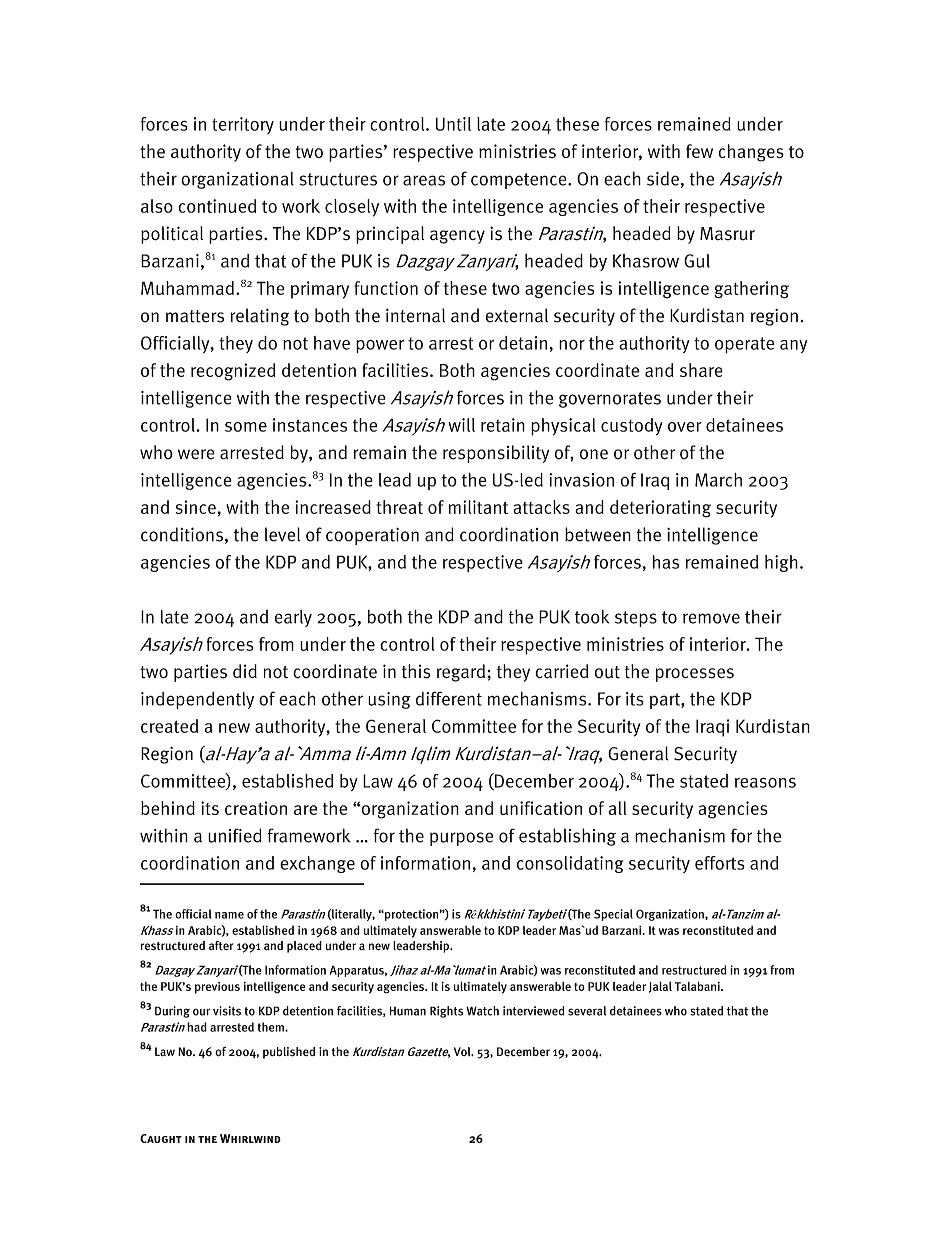 The height and width of the document is (1233, 952). What do you see at coordinates (463, 1051) in the document?
I see `Vol` at bounding box center [463, 1051].
